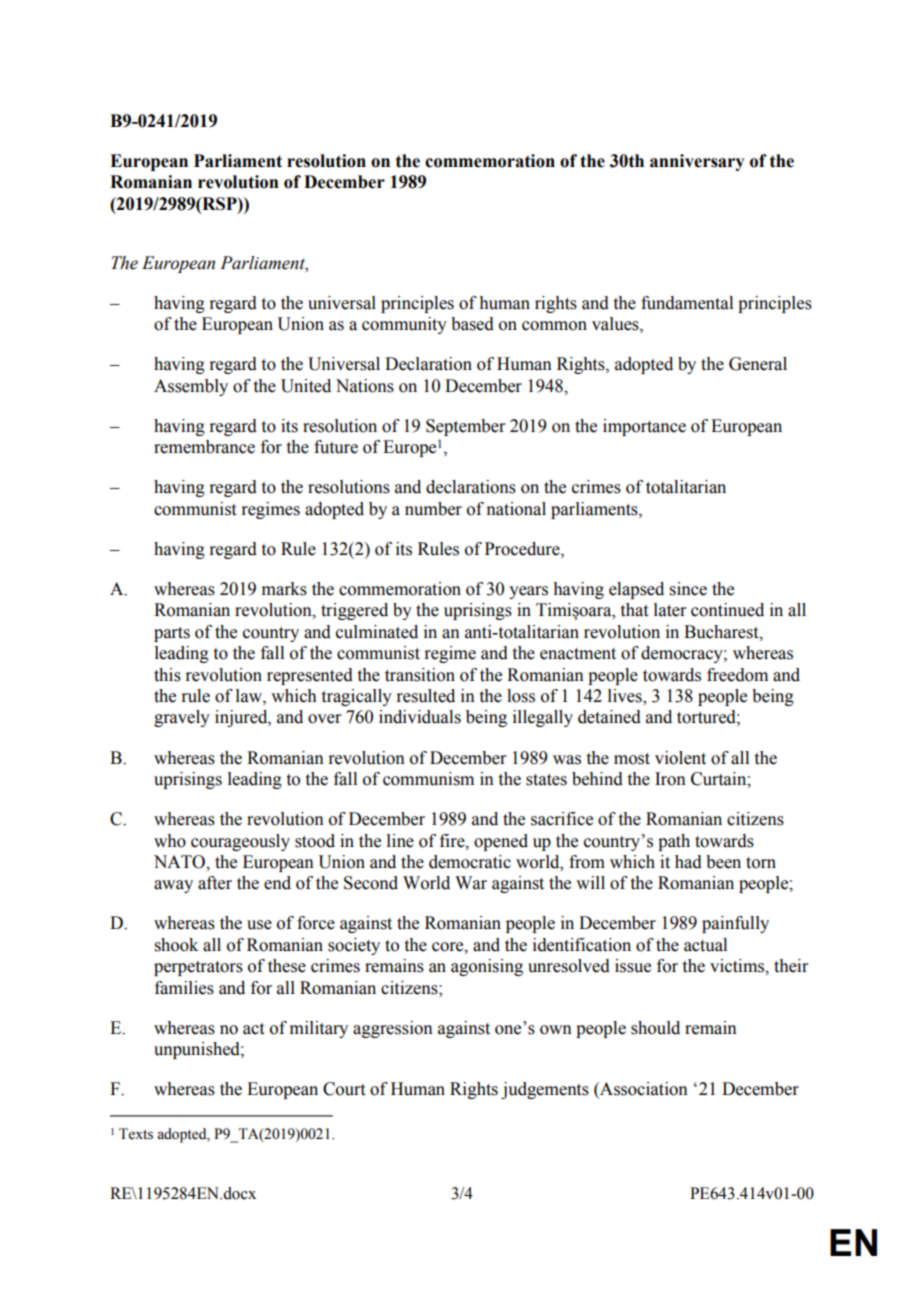  Describe the element at coordinates (472, 324) in the image. I see `based` at that location.
